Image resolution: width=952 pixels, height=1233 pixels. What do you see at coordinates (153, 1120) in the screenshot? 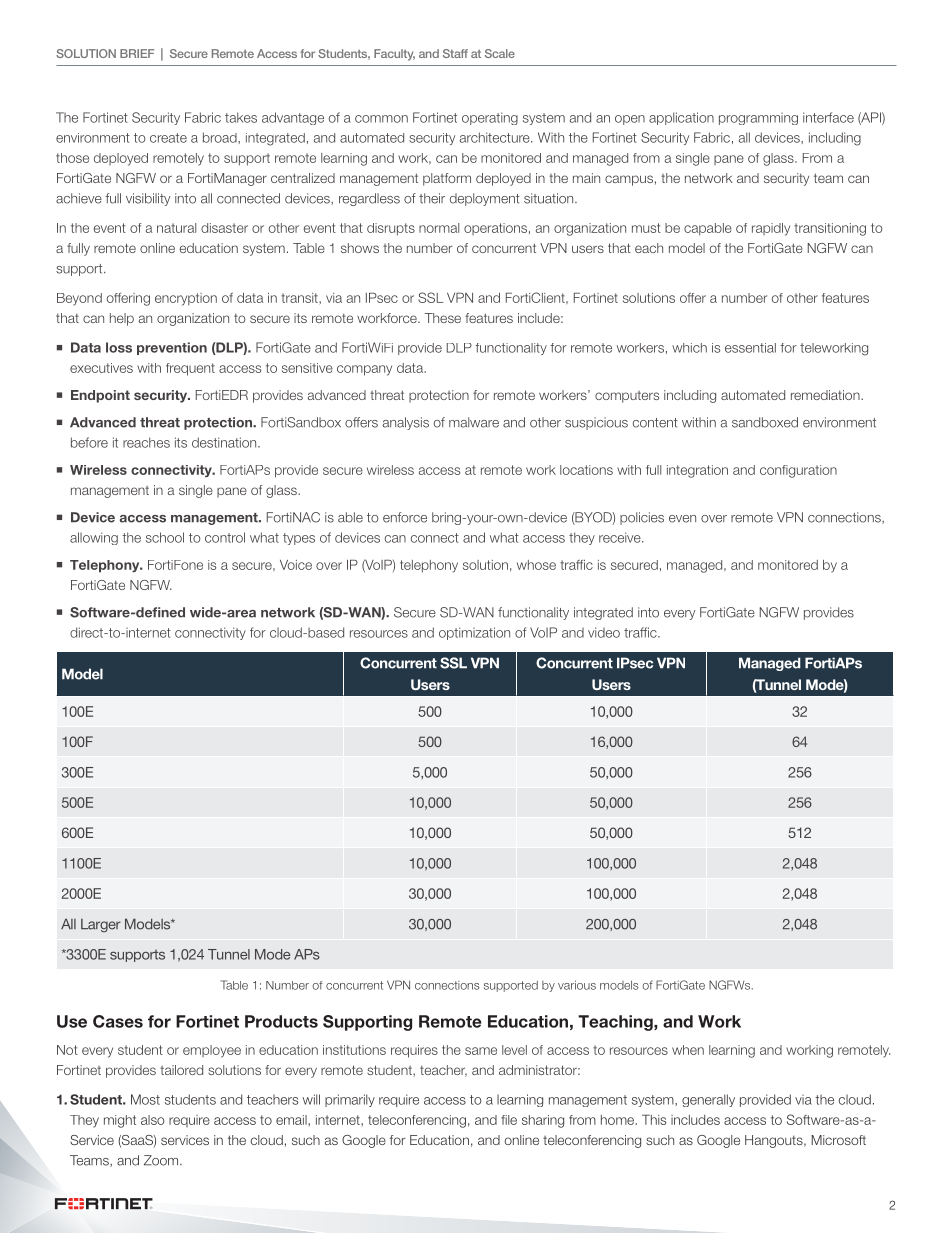
I see `also` at bounding box center [153, 1120].
